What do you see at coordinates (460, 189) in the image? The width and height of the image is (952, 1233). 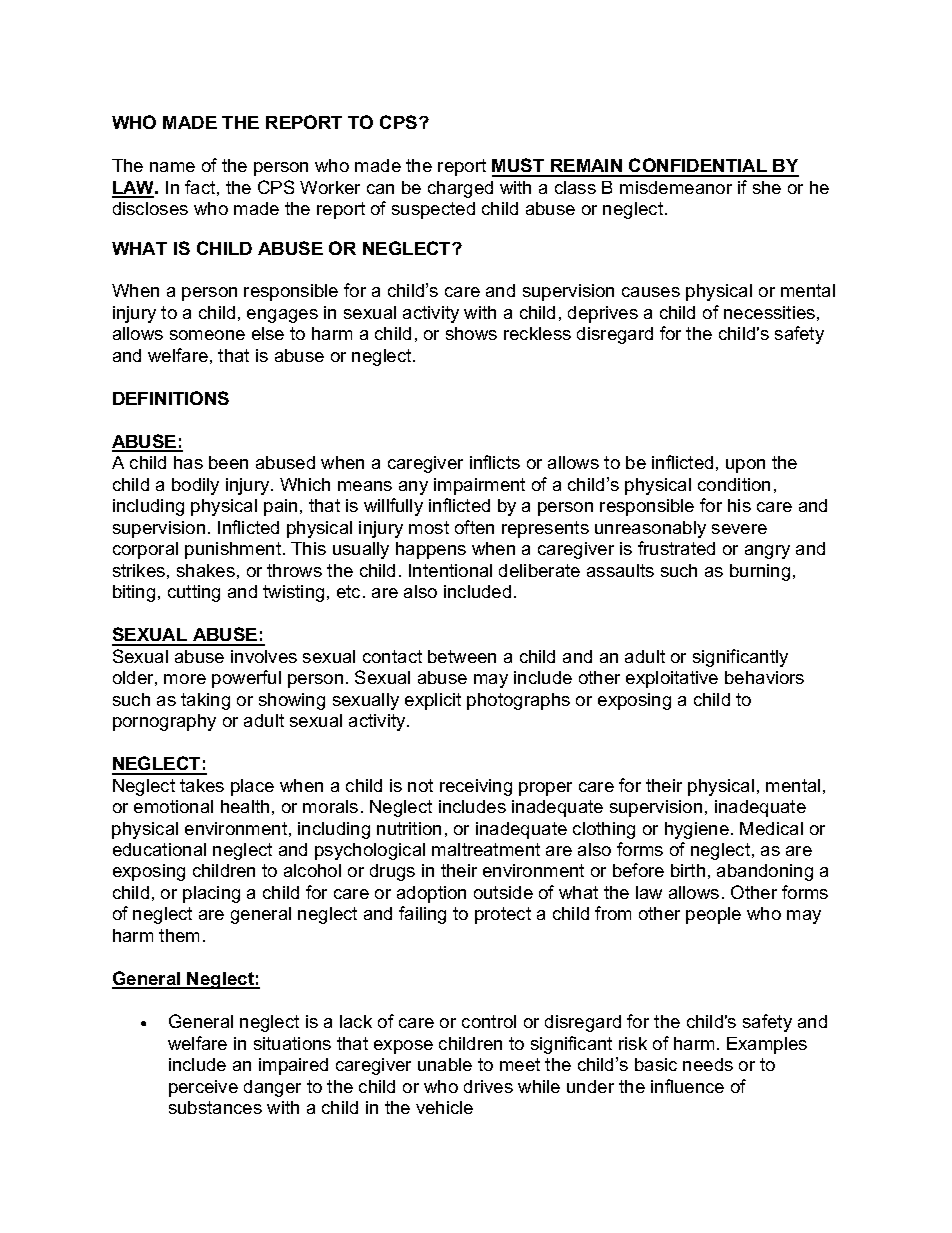 I see `charged` at bounding box center [460, 189].
